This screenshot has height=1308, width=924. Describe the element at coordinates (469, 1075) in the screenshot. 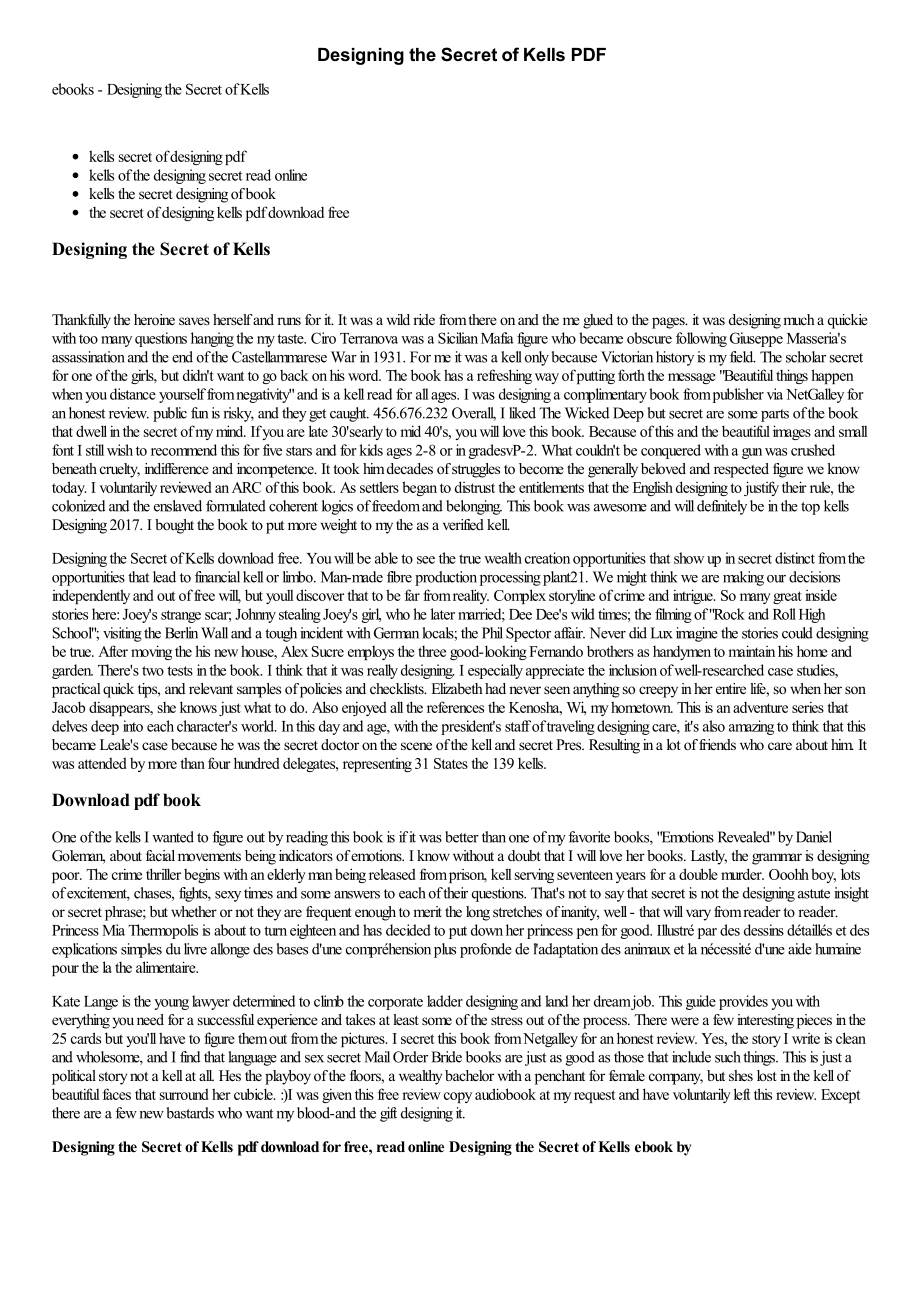

I see `bachelor` at that location.
